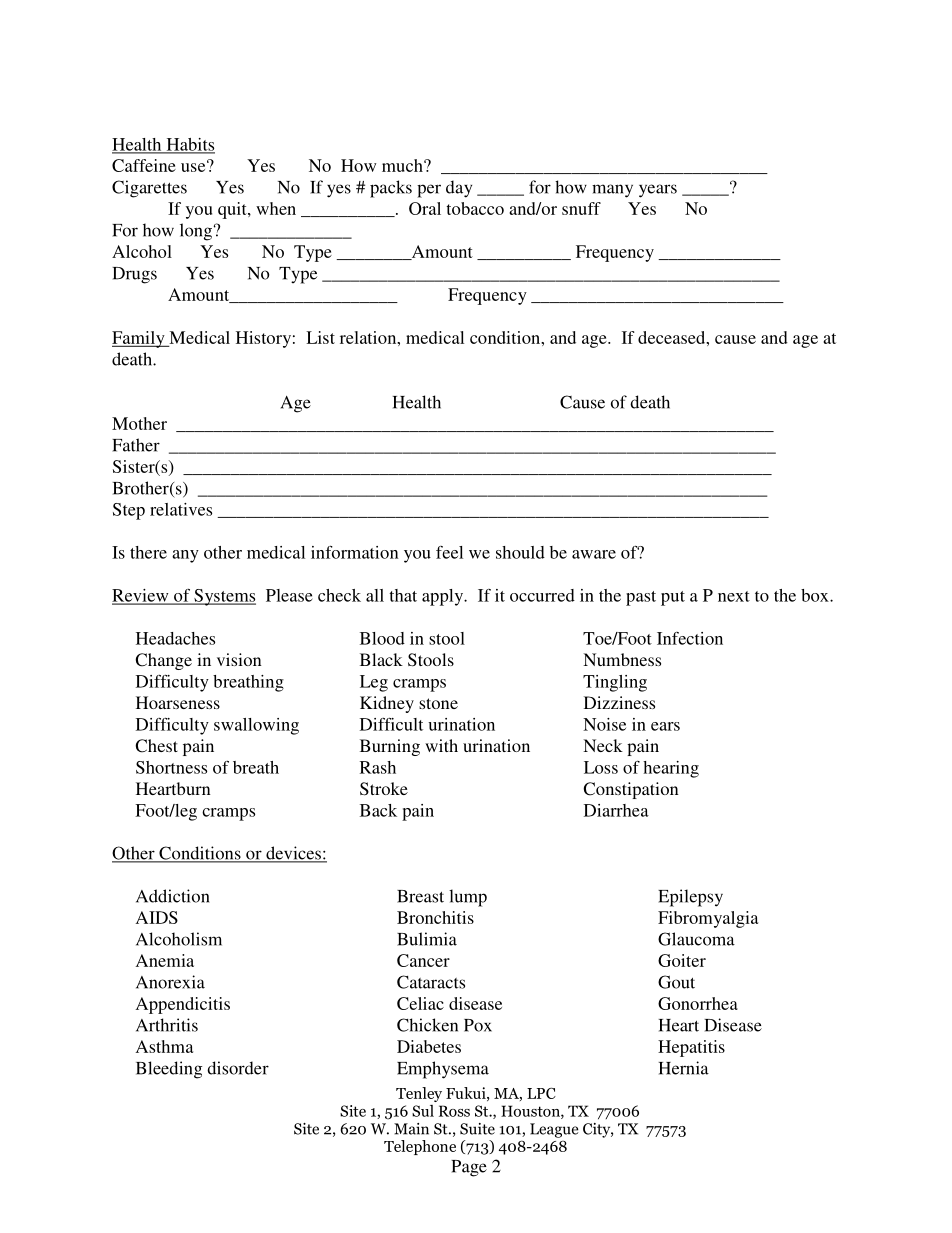  I want to click on Family, so click(139, 339).
